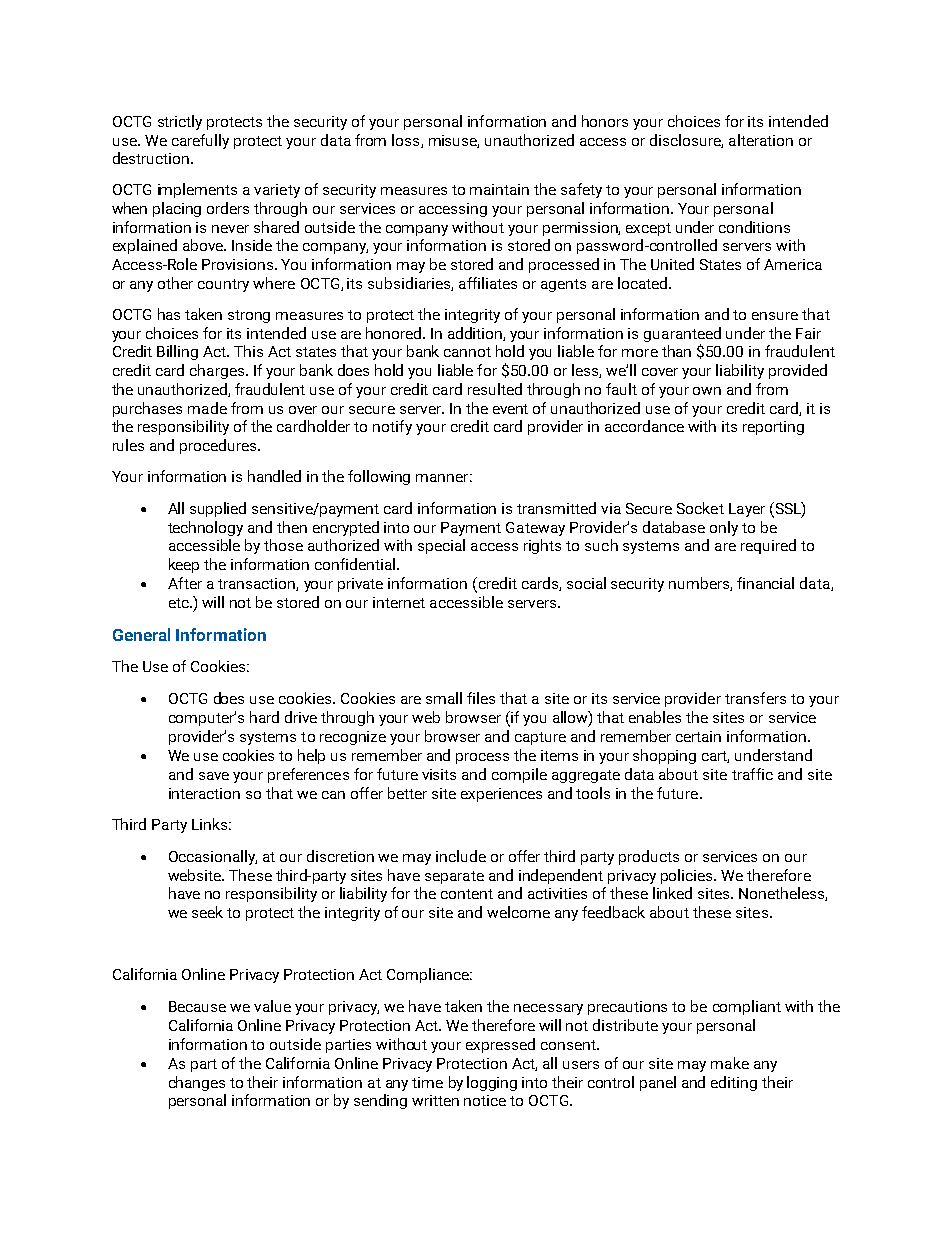 The image size is (952, 1233). What do you see at coordinates (761, 140) in the document?
I see `alteration` at bounding box center [761, 140].
